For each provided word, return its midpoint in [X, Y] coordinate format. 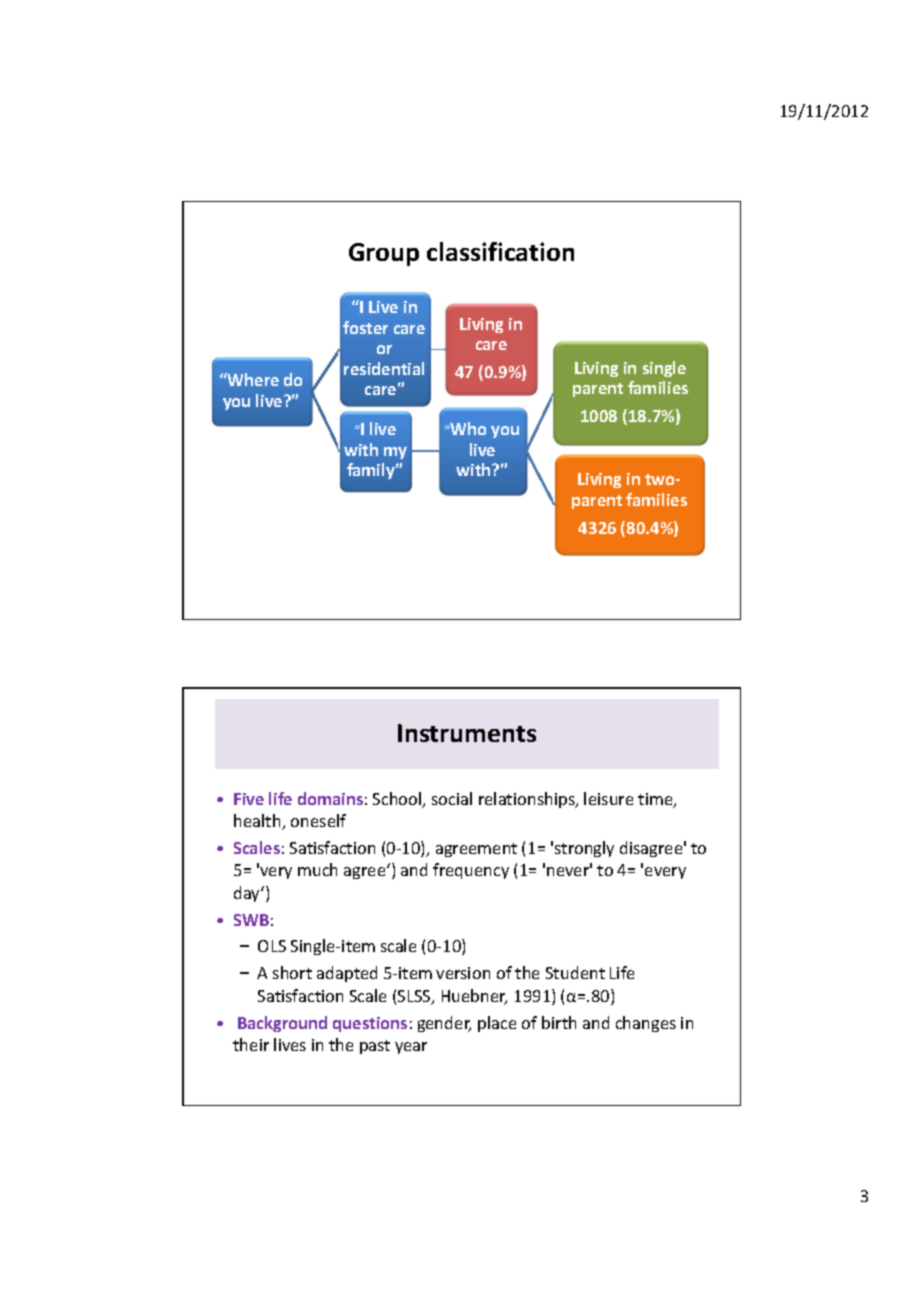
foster [365, 327]
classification [500, 251]
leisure [608, 798]
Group [384, 254]
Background [282, 1024]
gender [444, 1024]
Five [249, 799]
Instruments [467, 733]
